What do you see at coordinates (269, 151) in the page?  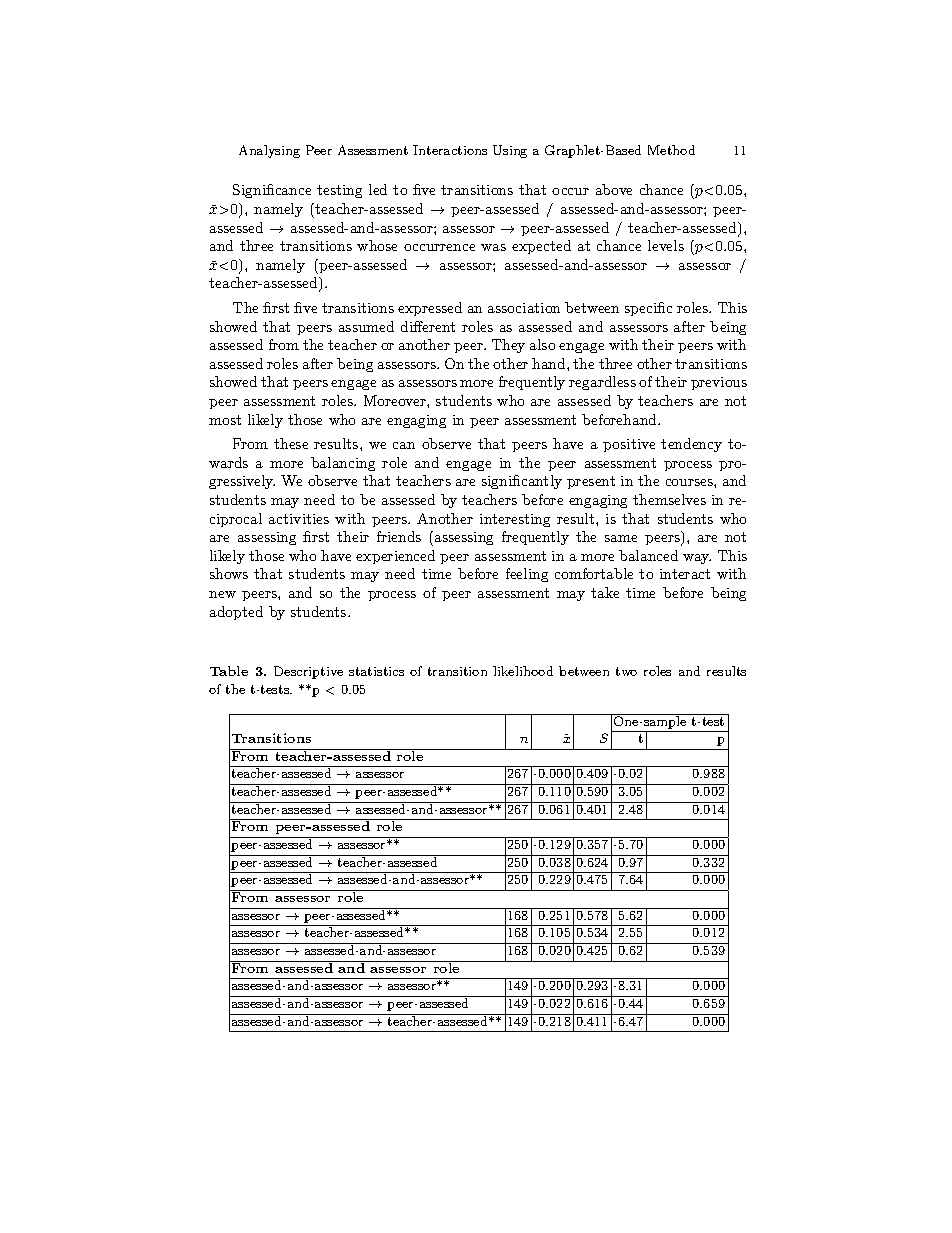 I see `Analysing` at bounding box center [269, 151].
